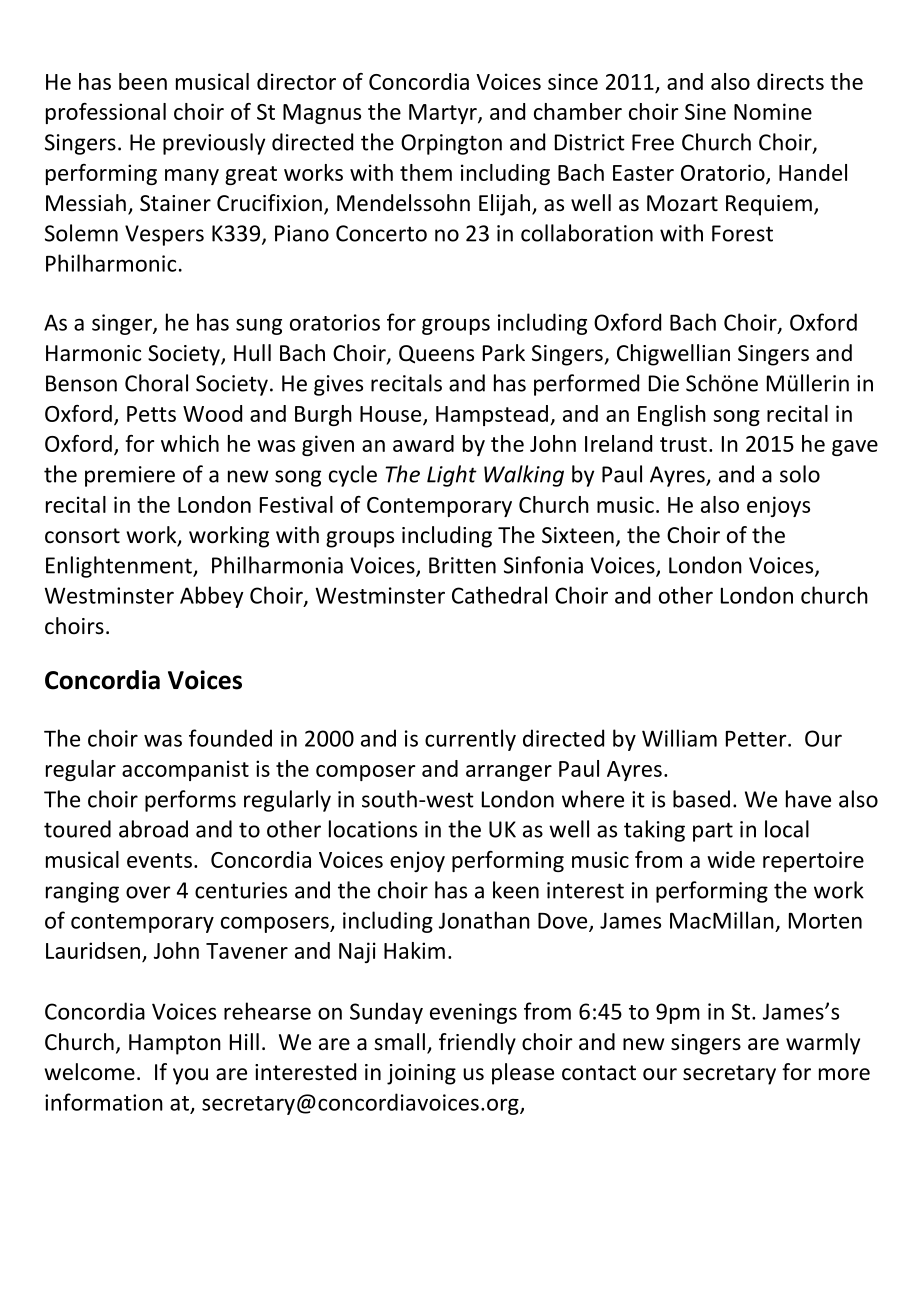 The image size is (924, 1308). What do you see at coordinates (773, 111) in the document?
I see `Nomine` at bounding box center [773, 111].
